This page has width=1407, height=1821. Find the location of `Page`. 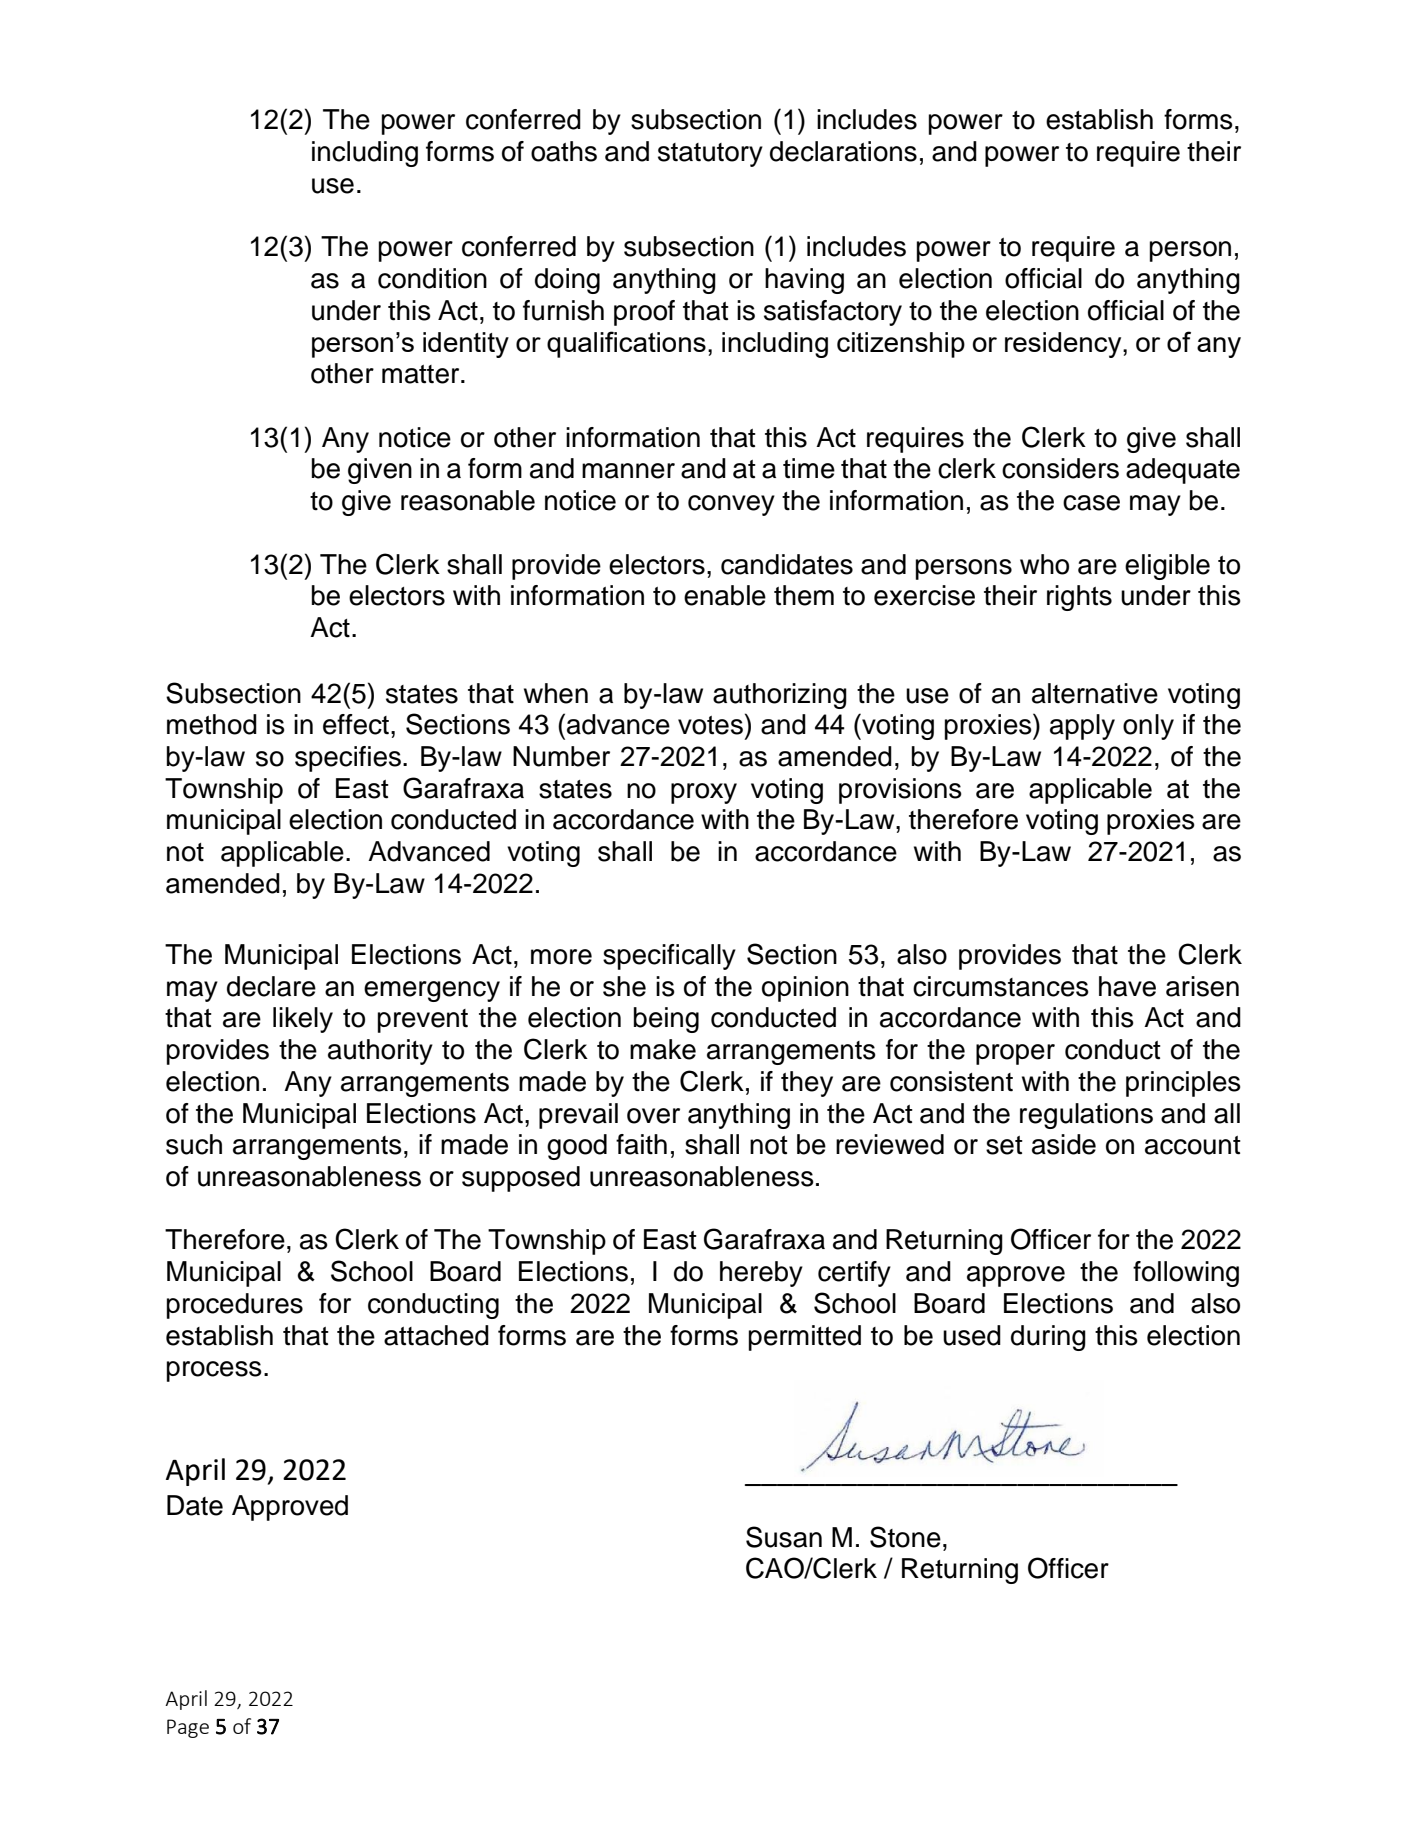

Page is located at coordinates (188, 1728).
